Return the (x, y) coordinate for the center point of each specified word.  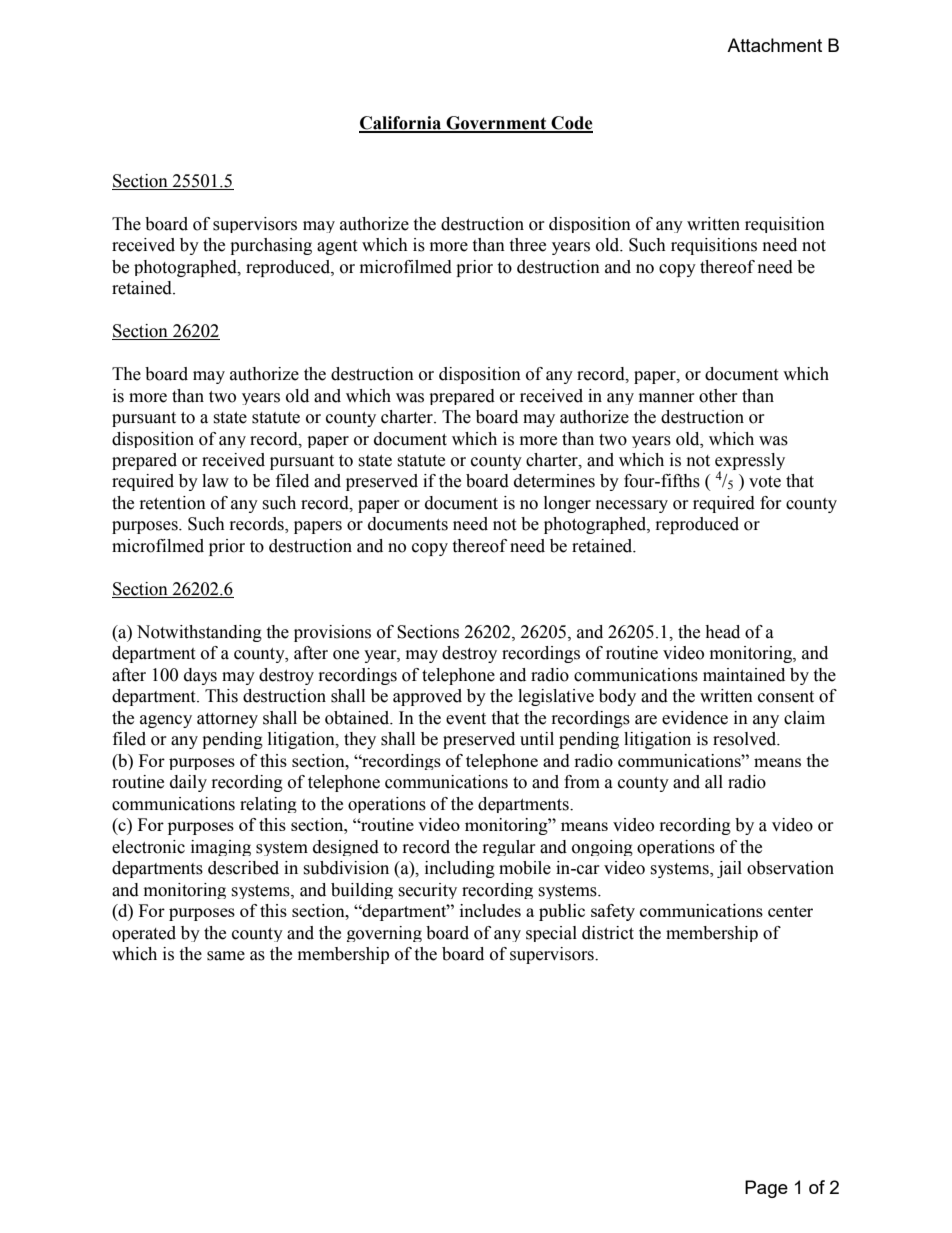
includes (490, 910)
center (790, 911)
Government (496, 124)
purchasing (271, 246)
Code (571, 124)
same (226, 956)
